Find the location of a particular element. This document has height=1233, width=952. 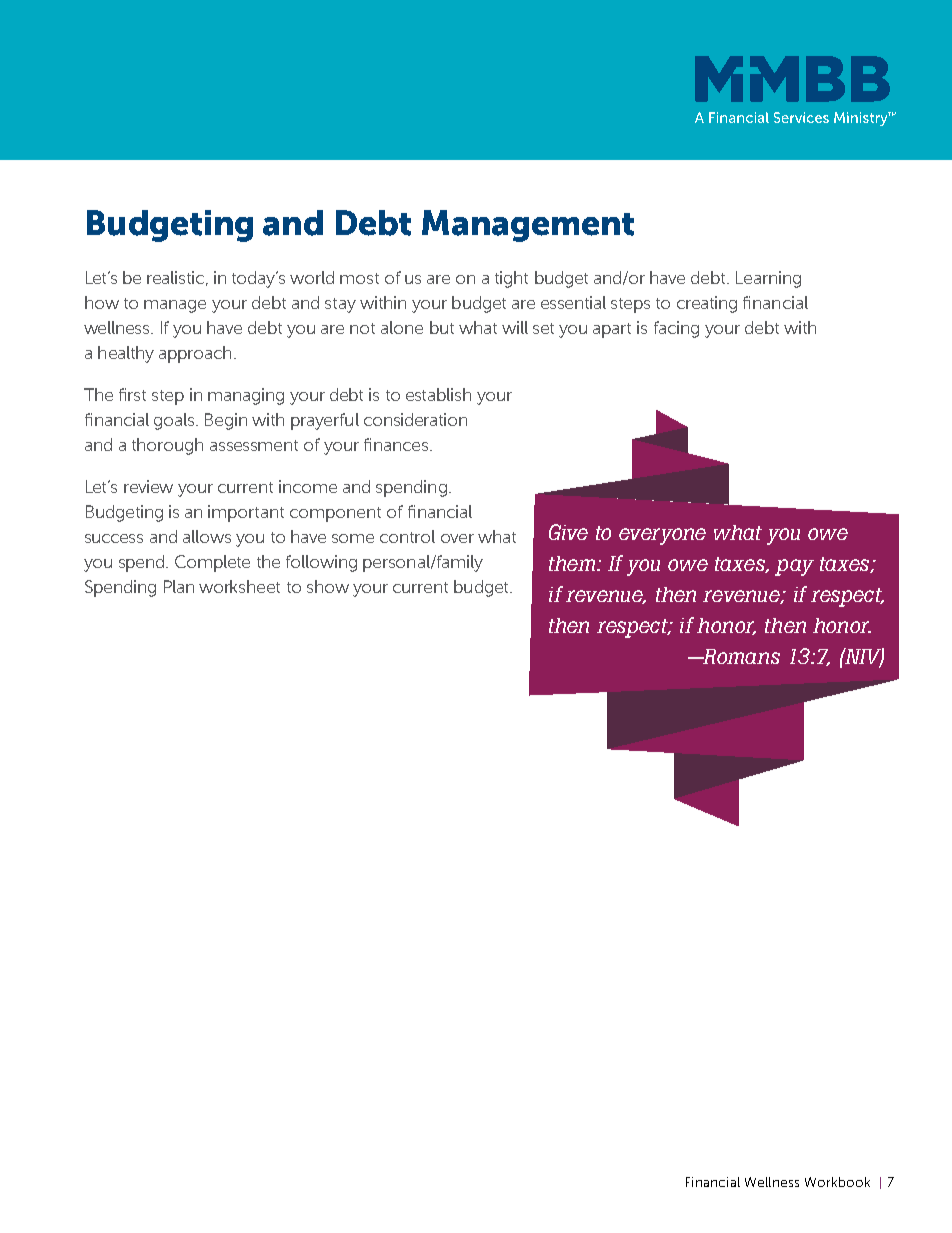

Plan is located at coordinates (179, 586).
